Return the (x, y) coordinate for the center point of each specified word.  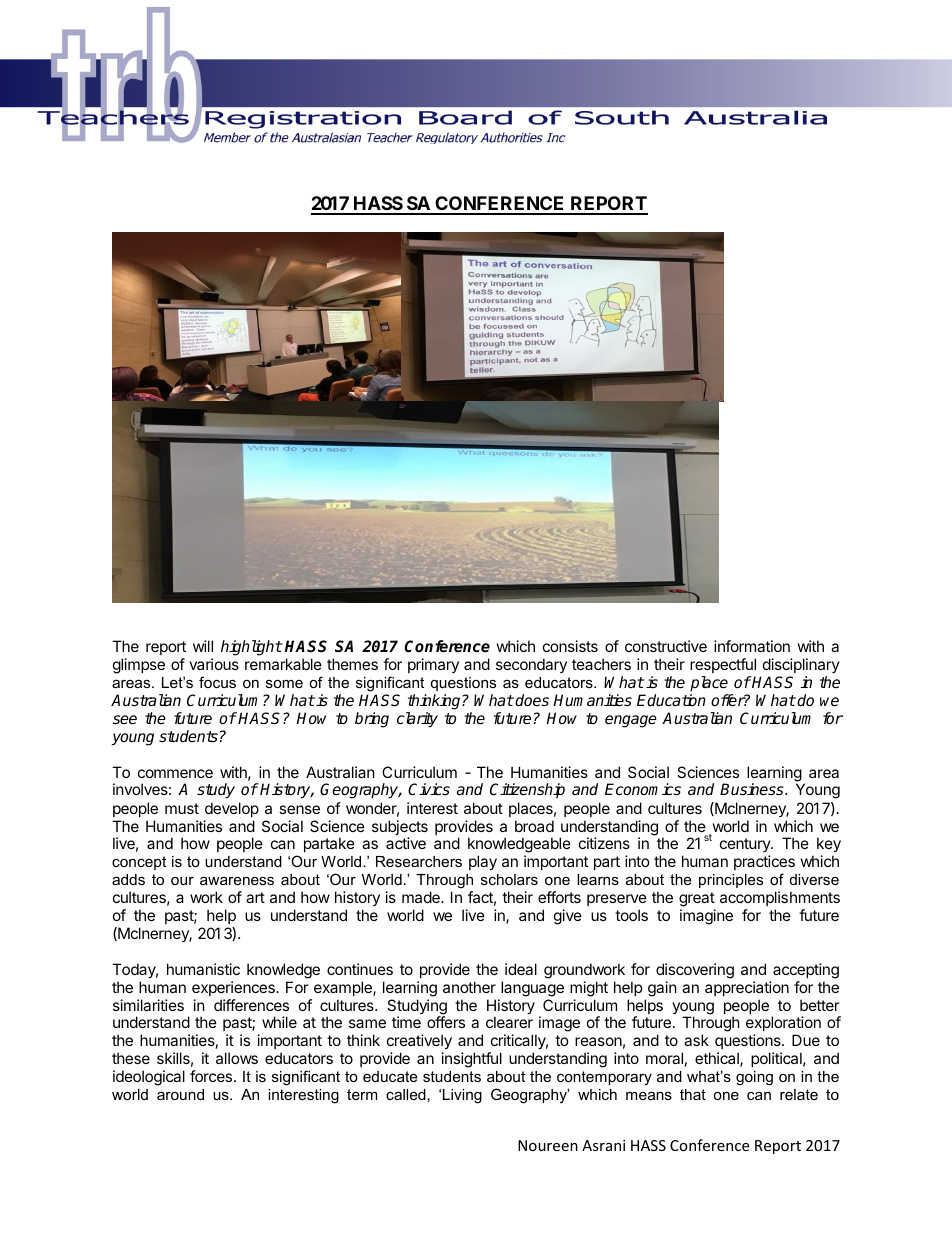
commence (175, 773)
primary (433, 665)
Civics (429, 789)
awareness (237, 880)
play (483, 862)
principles (731, 881)
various (214, 664)
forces (212, 1076)
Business (753, 789)
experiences (234, 988)
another (469, 987)
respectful (723, 665)
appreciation (747, 988)
